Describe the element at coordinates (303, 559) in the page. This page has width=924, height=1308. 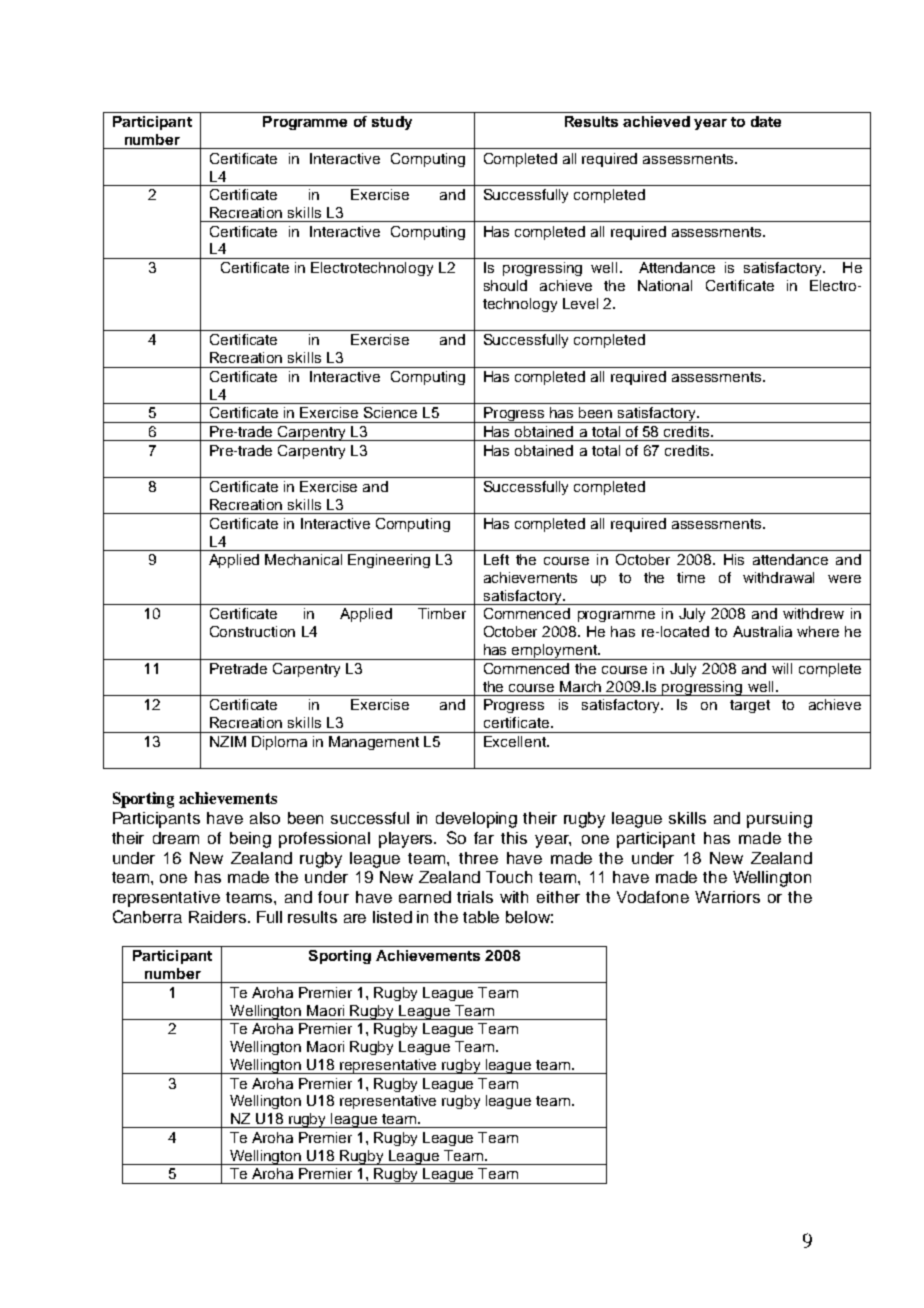
I see `Mechanical` at that location.
